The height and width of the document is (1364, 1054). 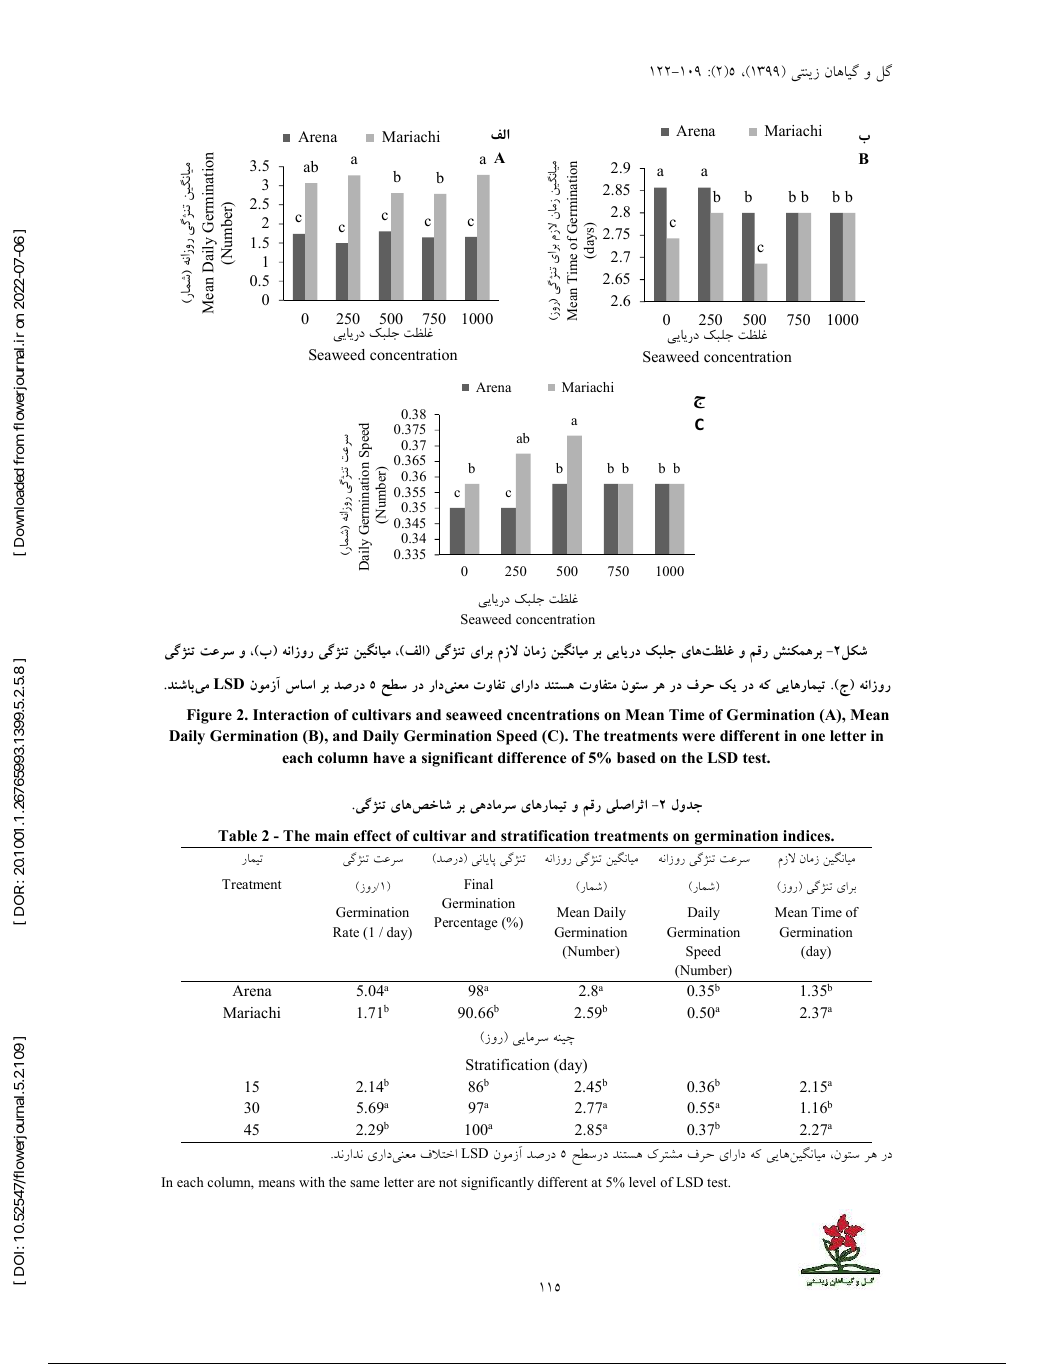 What do you see at coordinates (478, 884) in the document?
I see `Final` at bounding box center [478, 884].
